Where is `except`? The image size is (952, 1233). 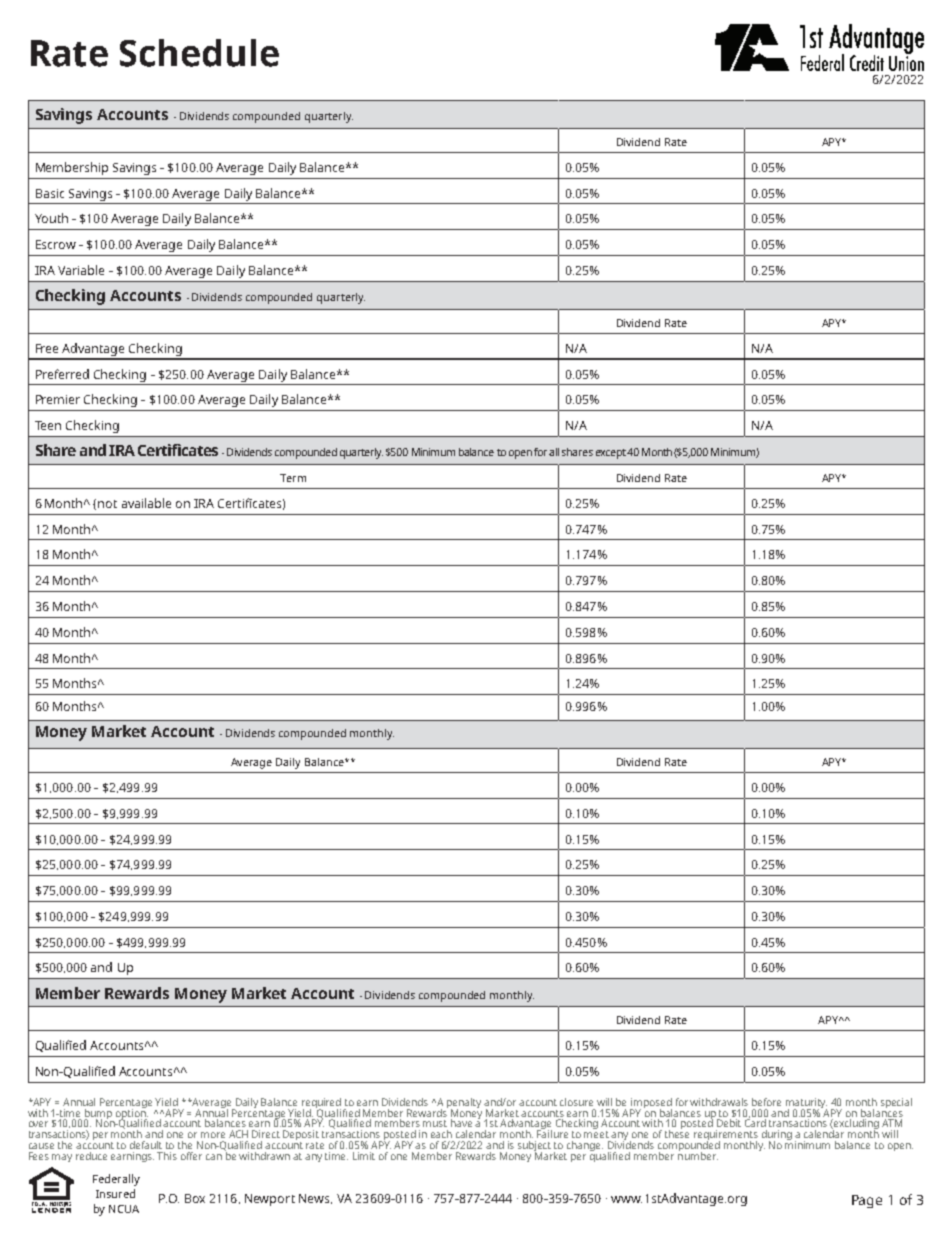
except is located at coordinates (611, 454).
